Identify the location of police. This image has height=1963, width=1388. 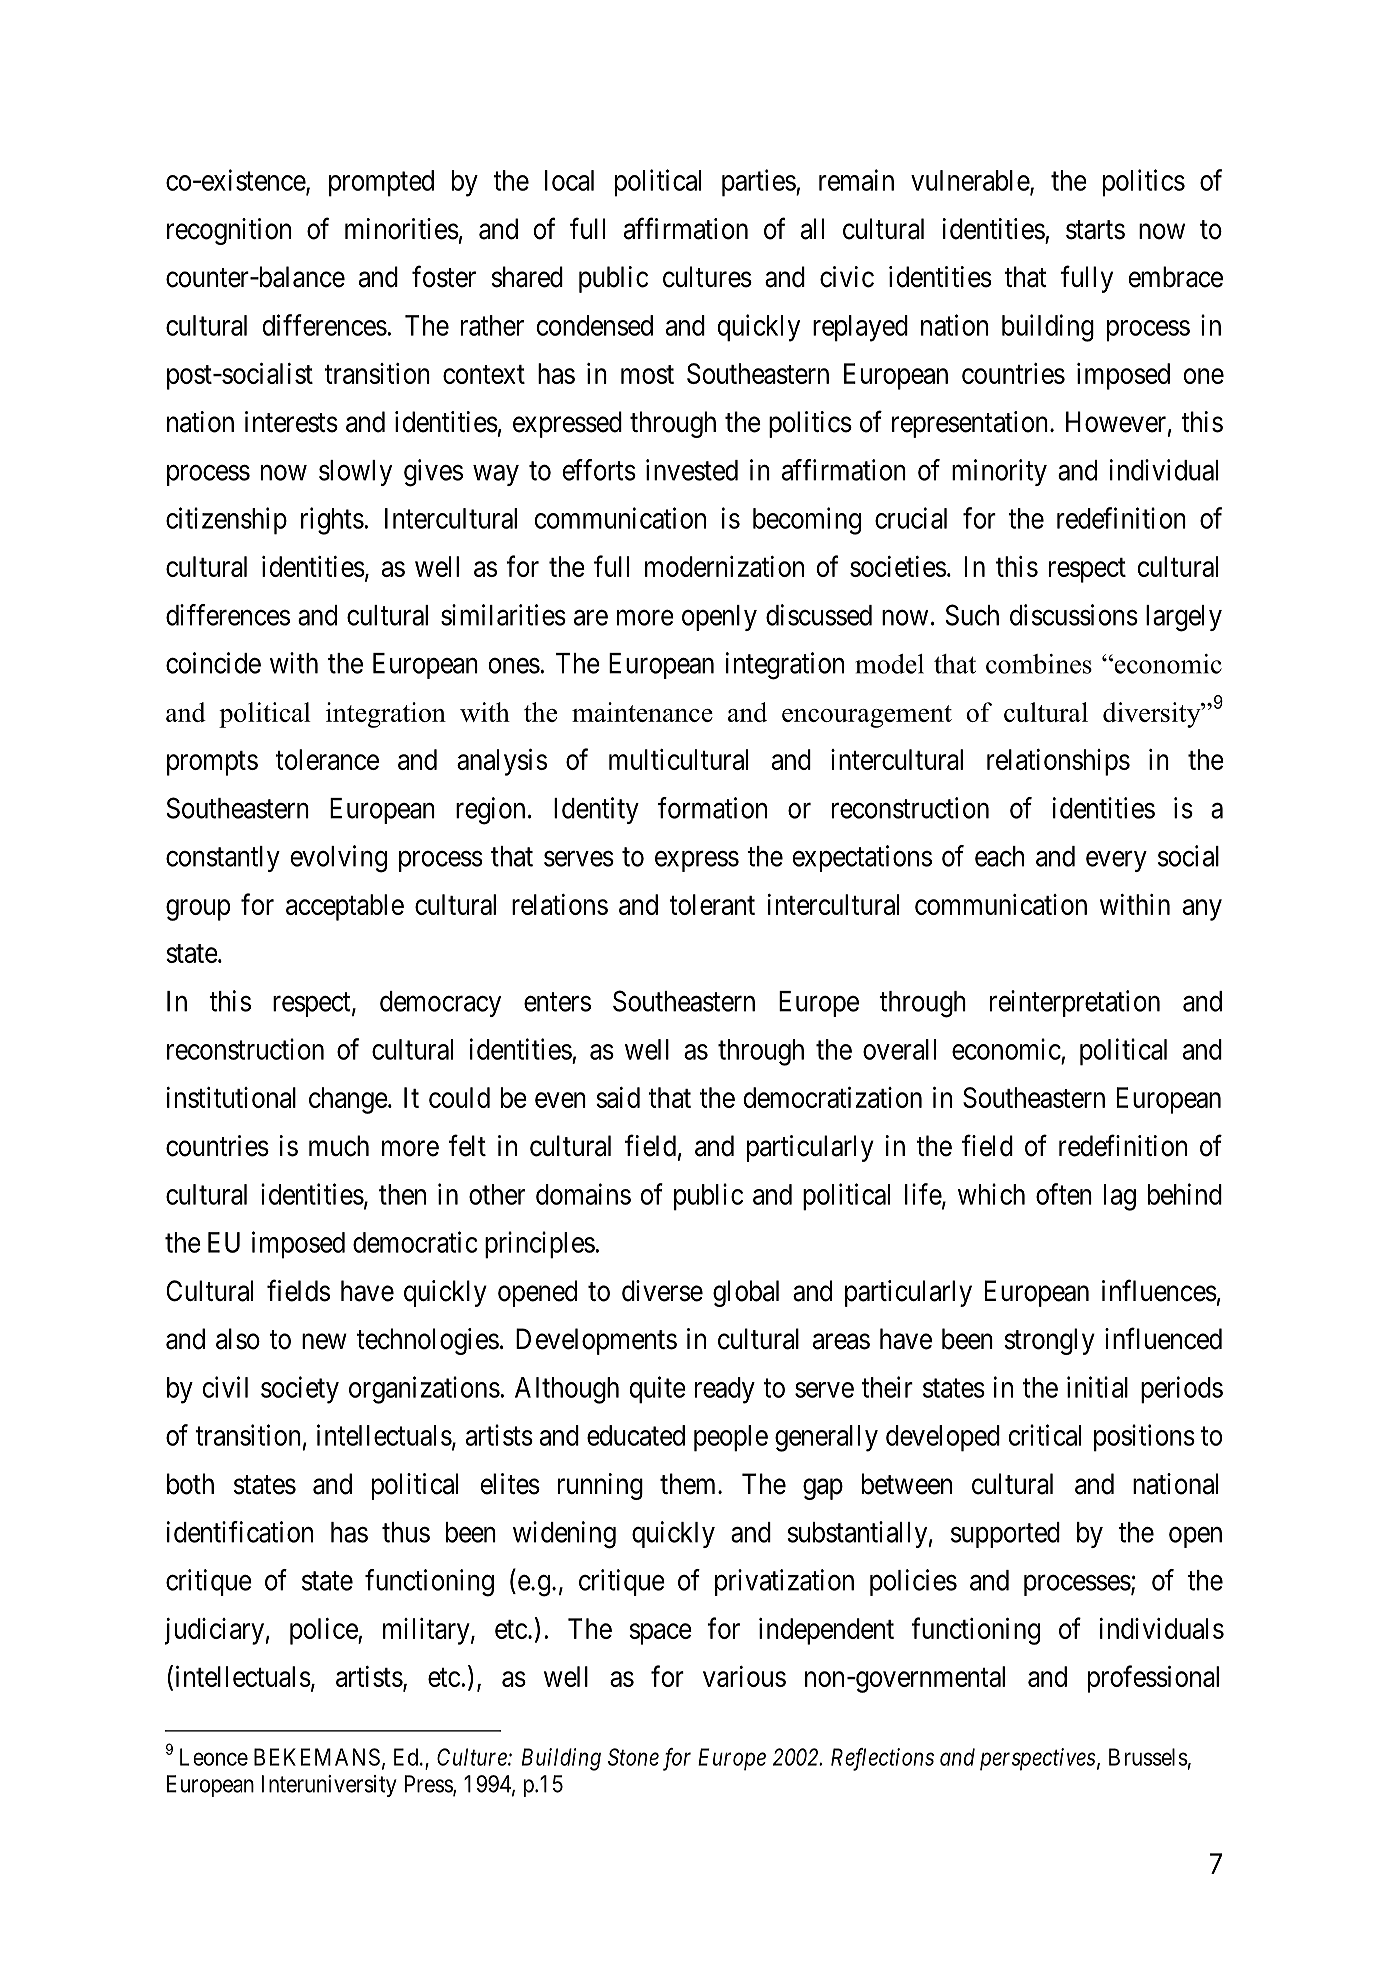
(324, 1631).
